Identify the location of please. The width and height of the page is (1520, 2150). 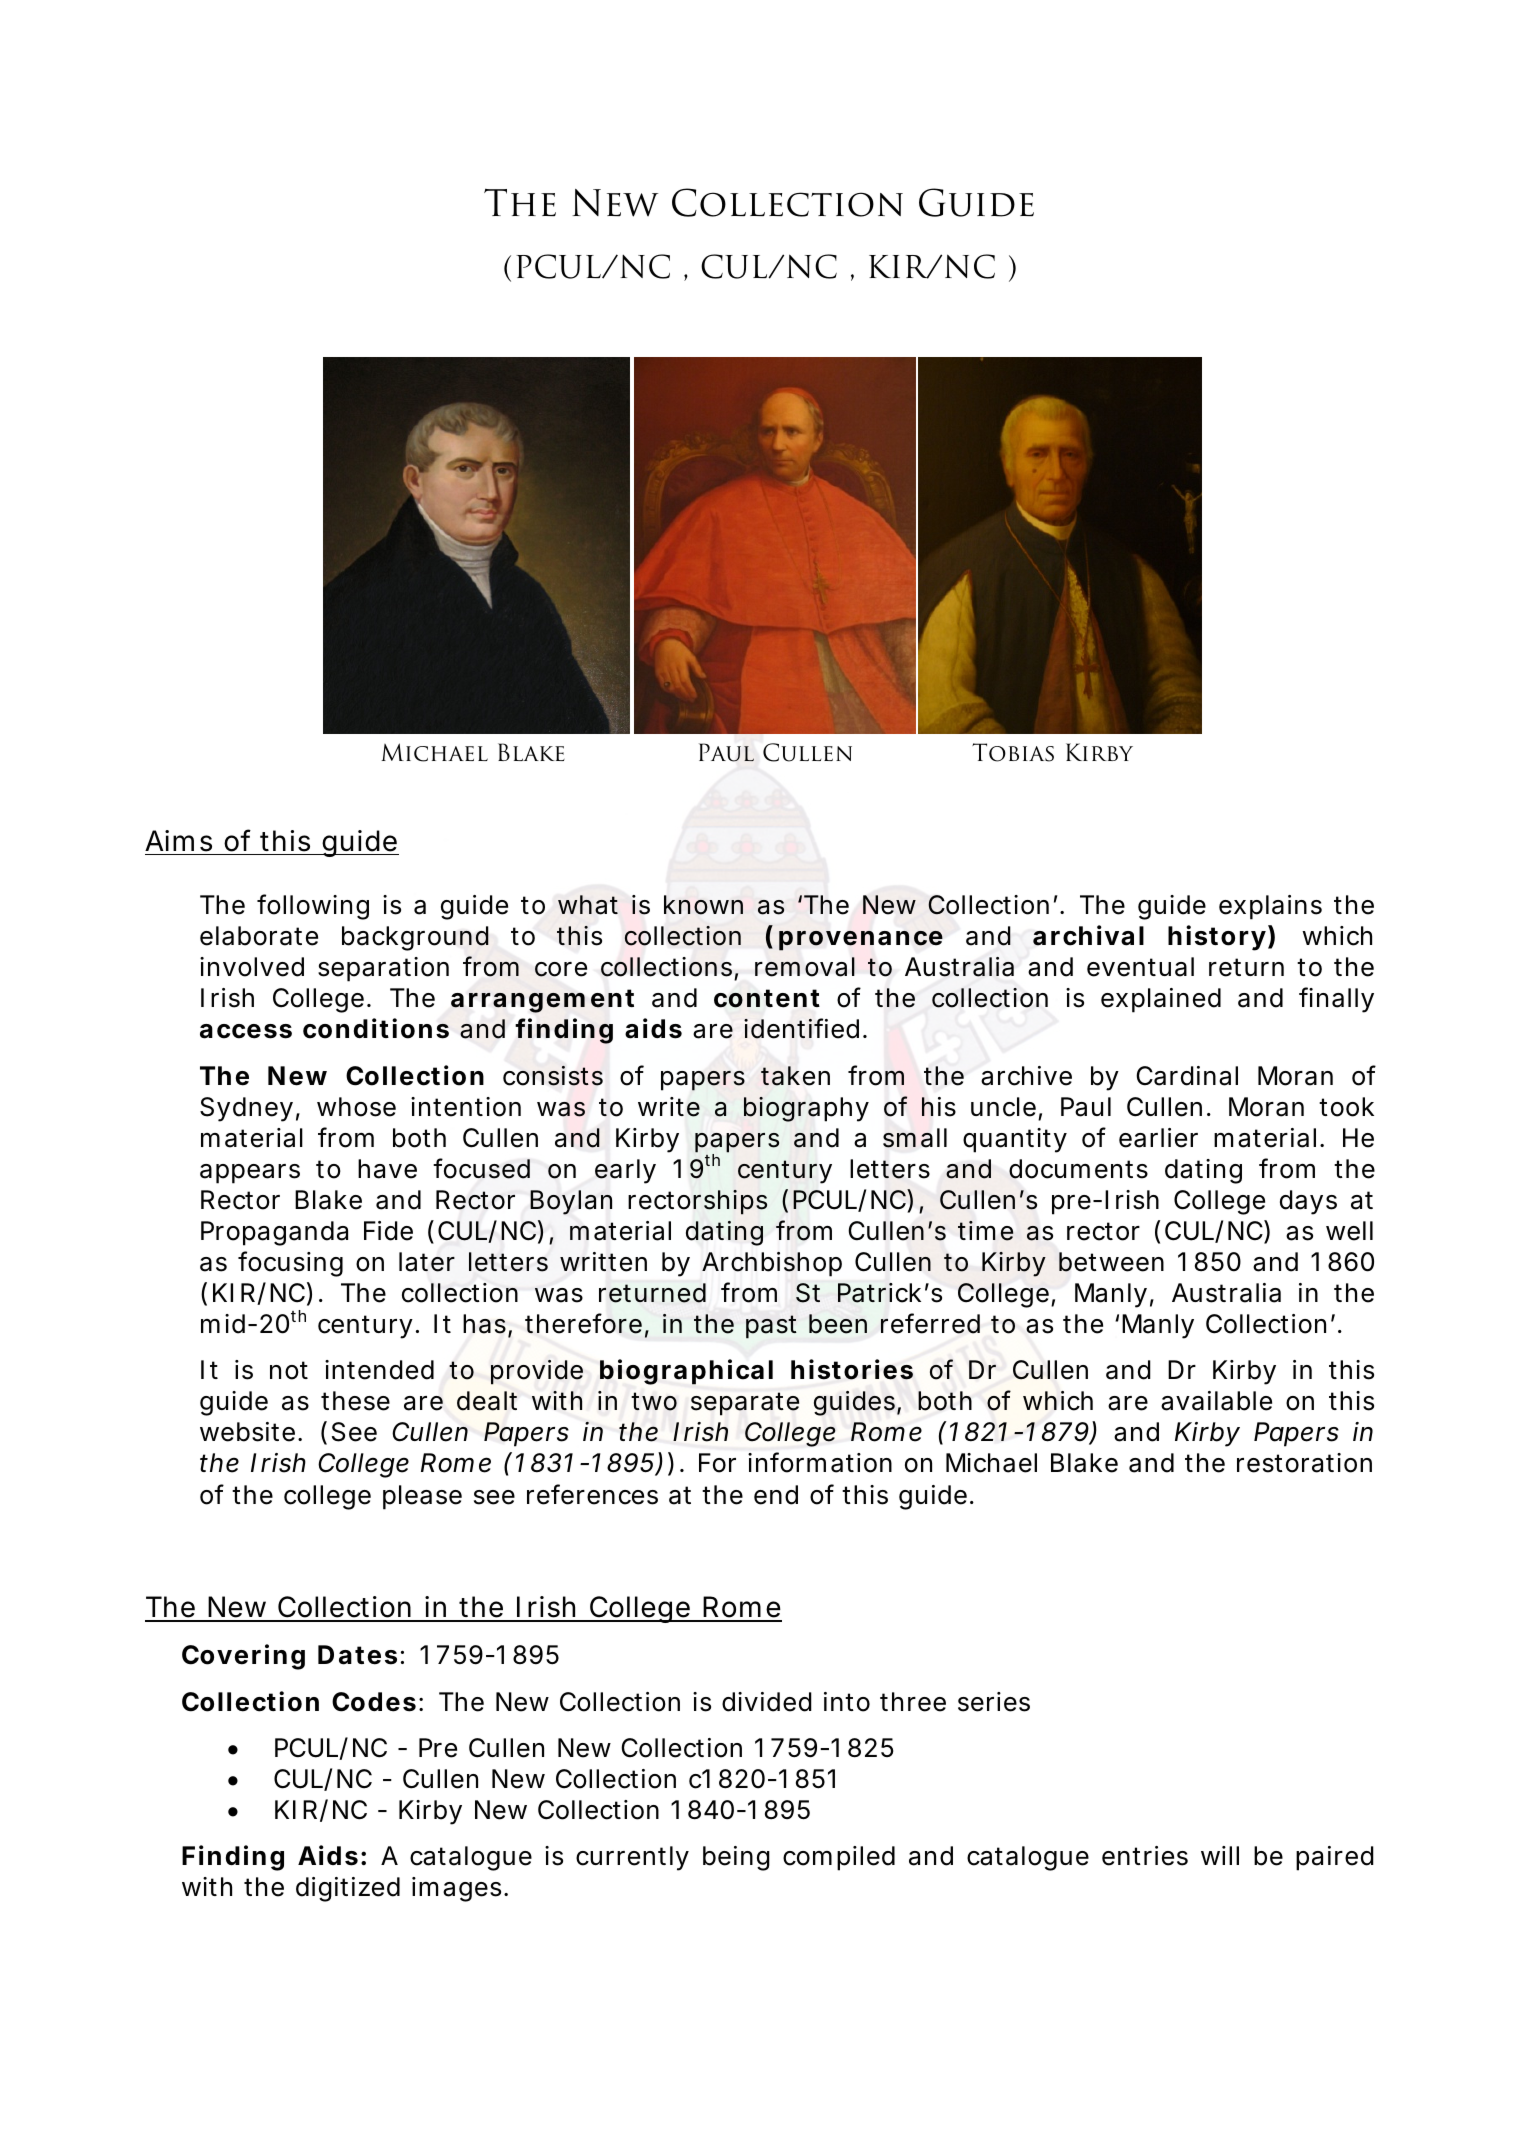
(422, 1497).
